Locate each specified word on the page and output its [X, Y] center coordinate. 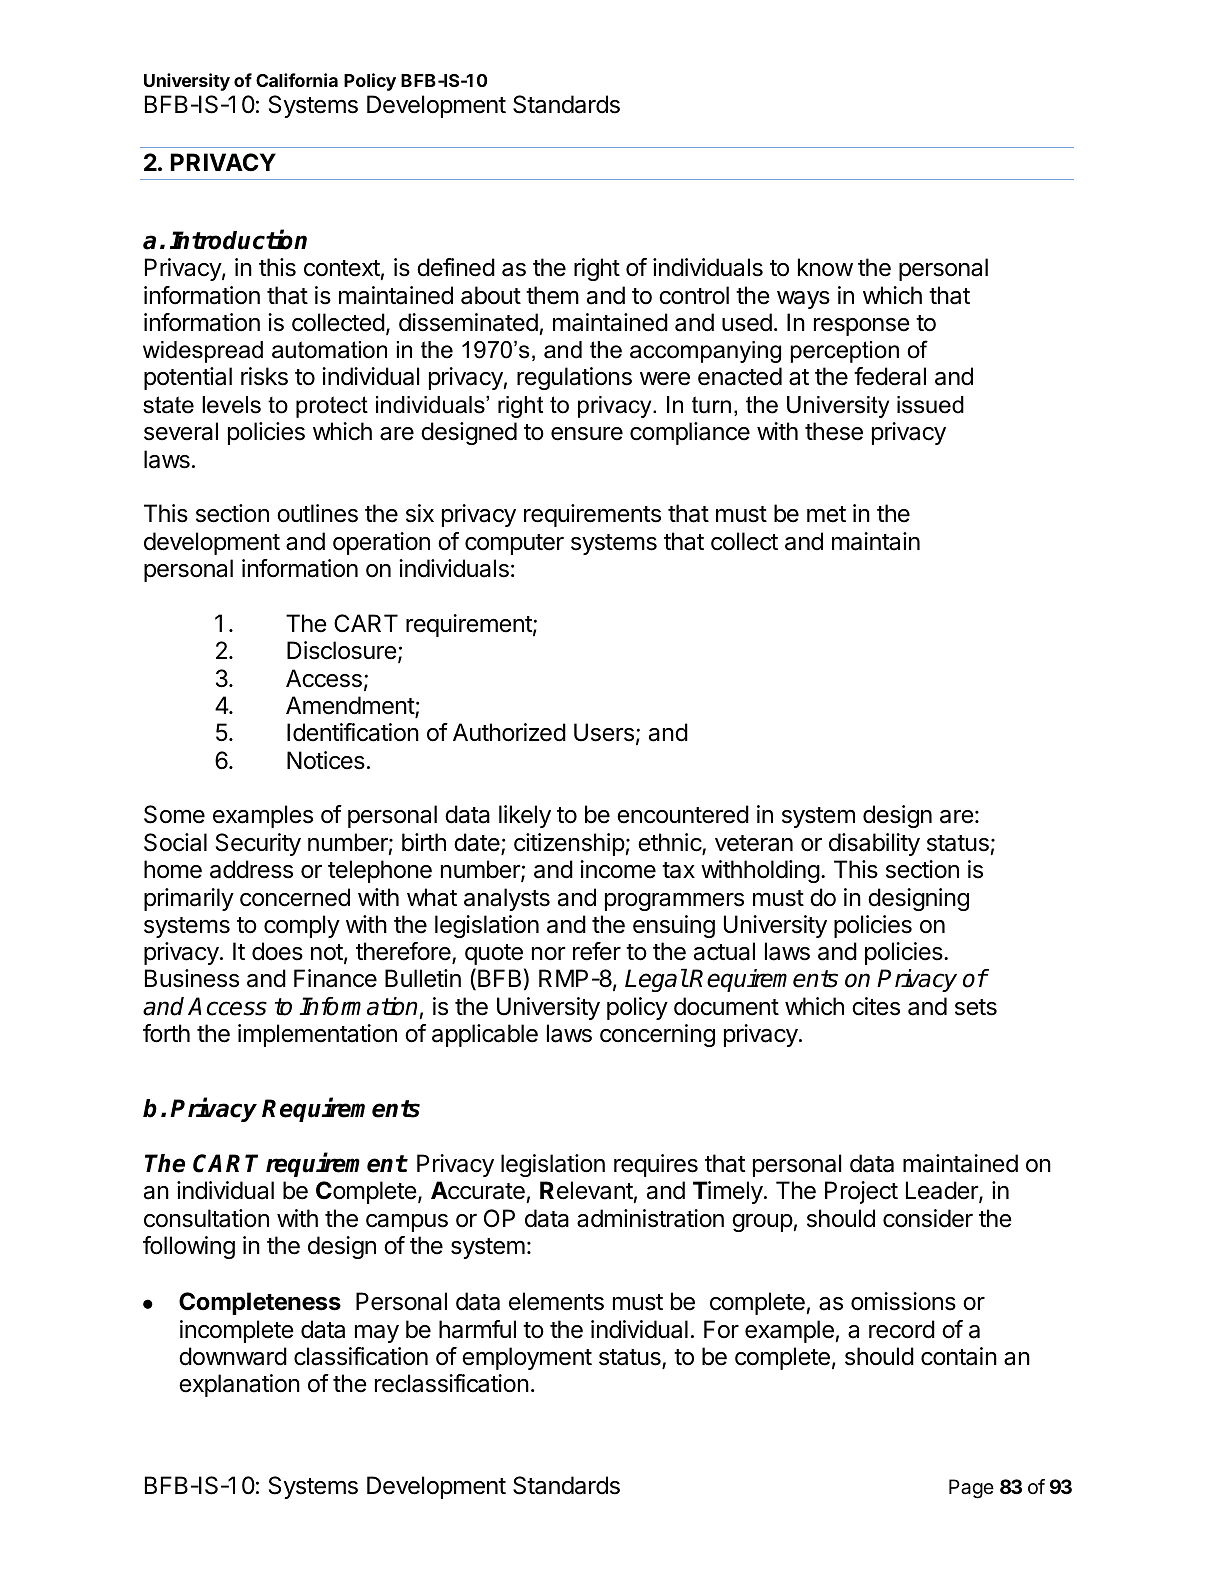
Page [971, 1489]
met [826, 514]
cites [876, 1006]
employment [527, 1358]
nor [548, 954]
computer [514, 544]
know [825, 267]
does [277, 951]
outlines [317, 513]
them [552, 295]
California [297, 80]
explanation [239, 1385]
